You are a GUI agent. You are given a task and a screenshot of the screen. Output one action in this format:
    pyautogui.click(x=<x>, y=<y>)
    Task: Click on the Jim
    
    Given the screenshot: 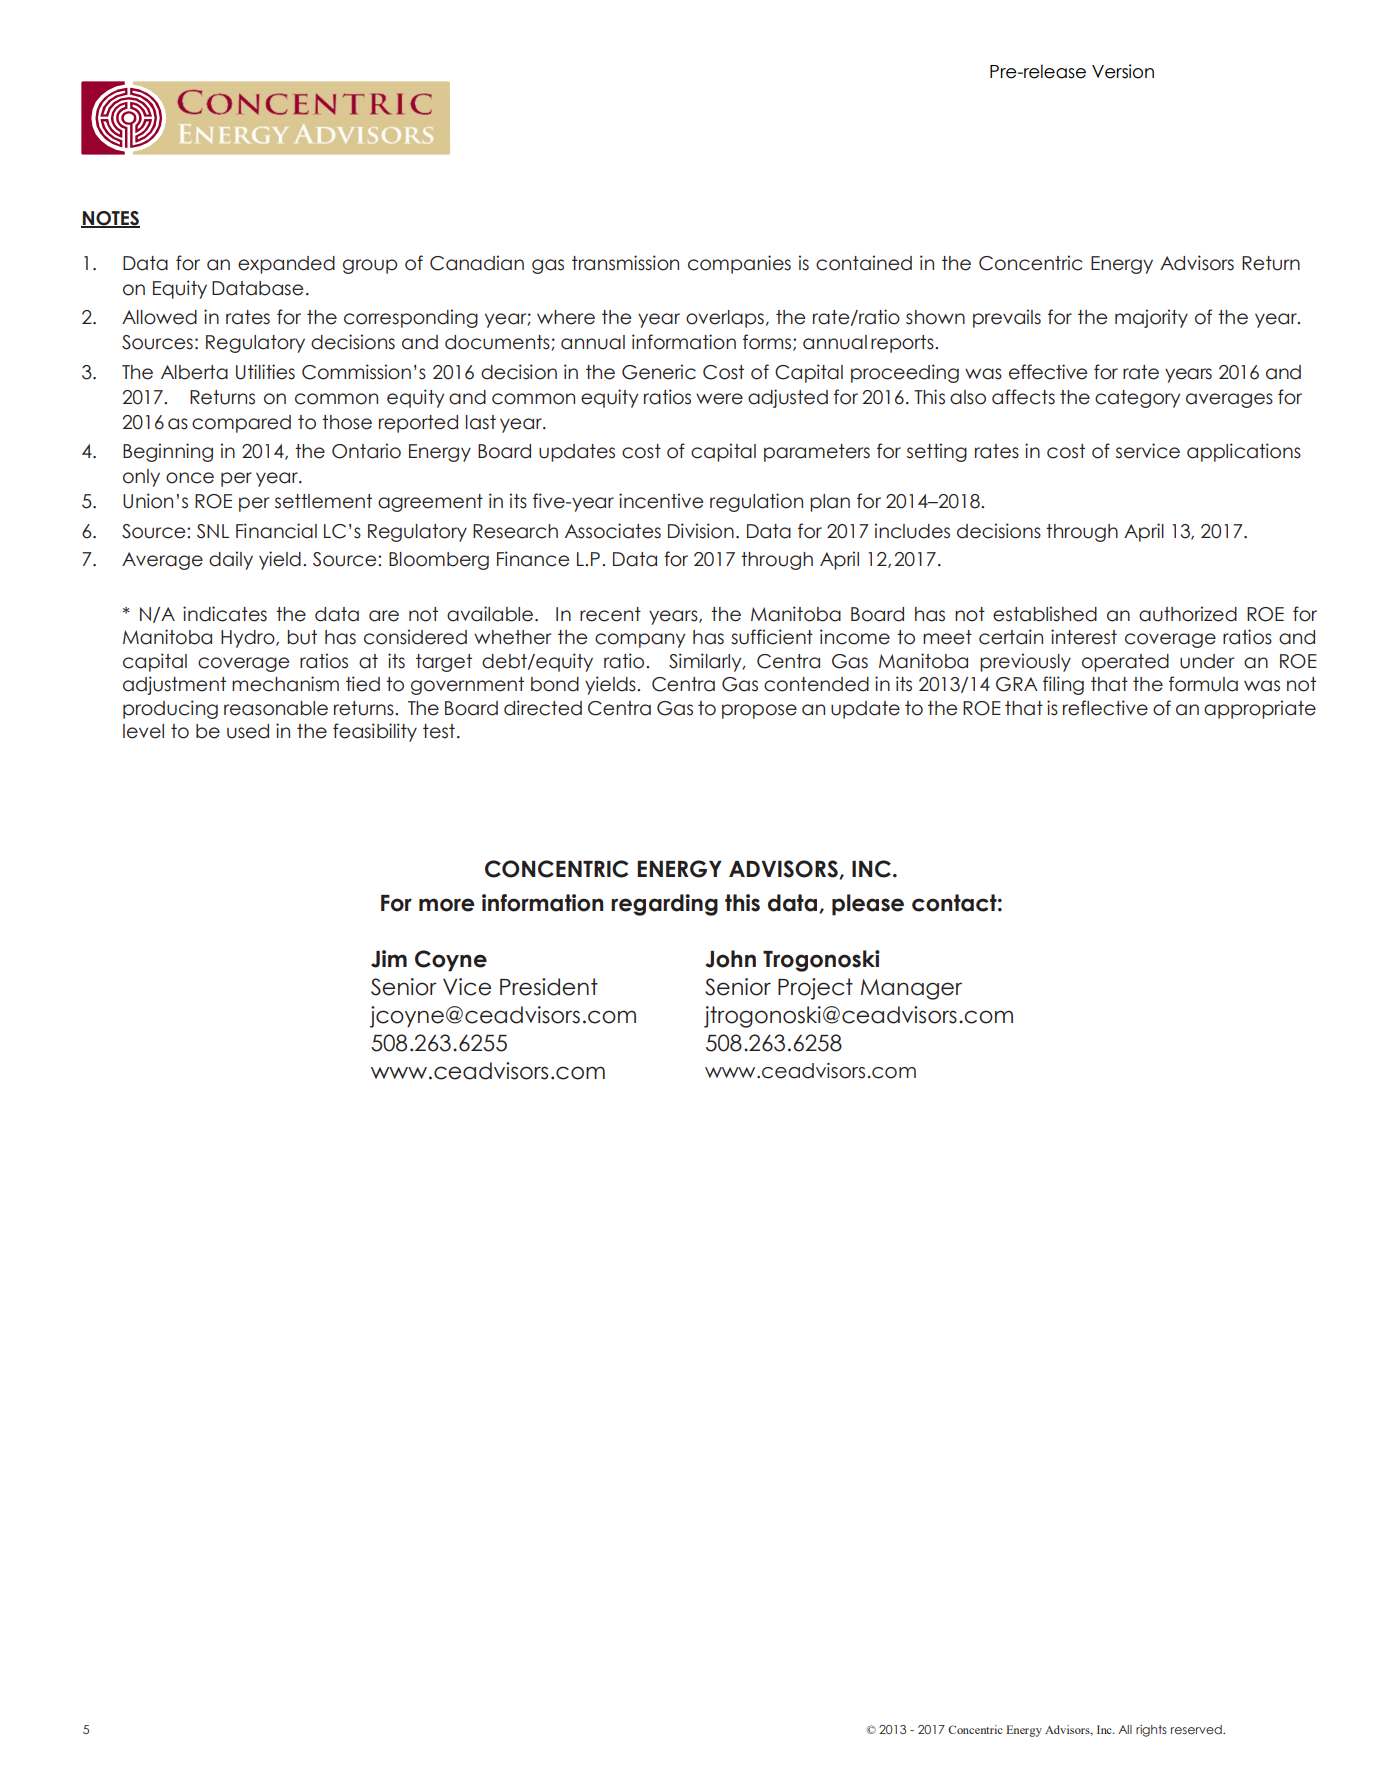 What is the action you would take?
    pyautogui.click(x=389, y=959)
